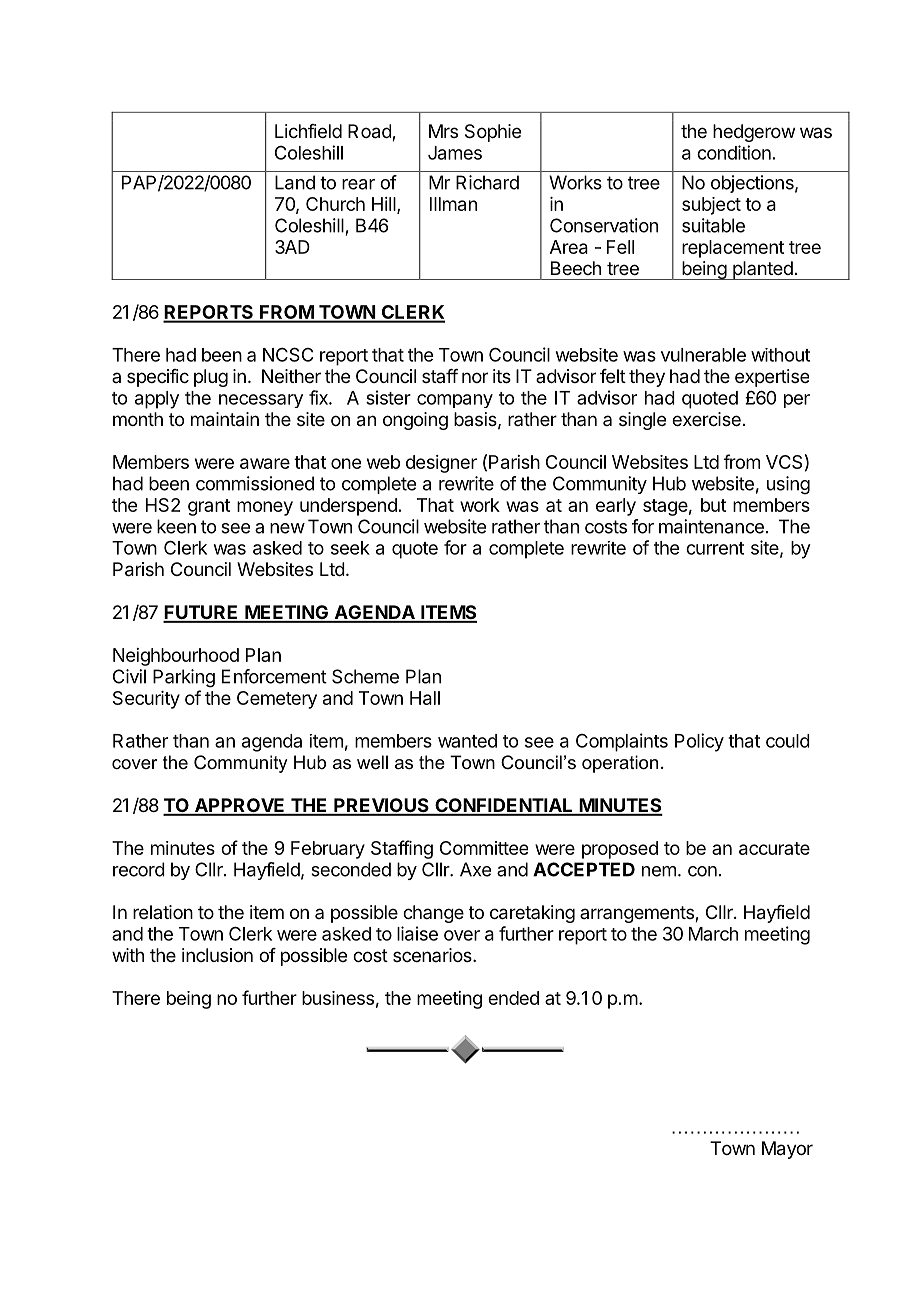 The width and height of the image is (924, 1308). What do you see at coordinates (715, 548) in the image?
I see `current` at bounding box center [715, 548].
